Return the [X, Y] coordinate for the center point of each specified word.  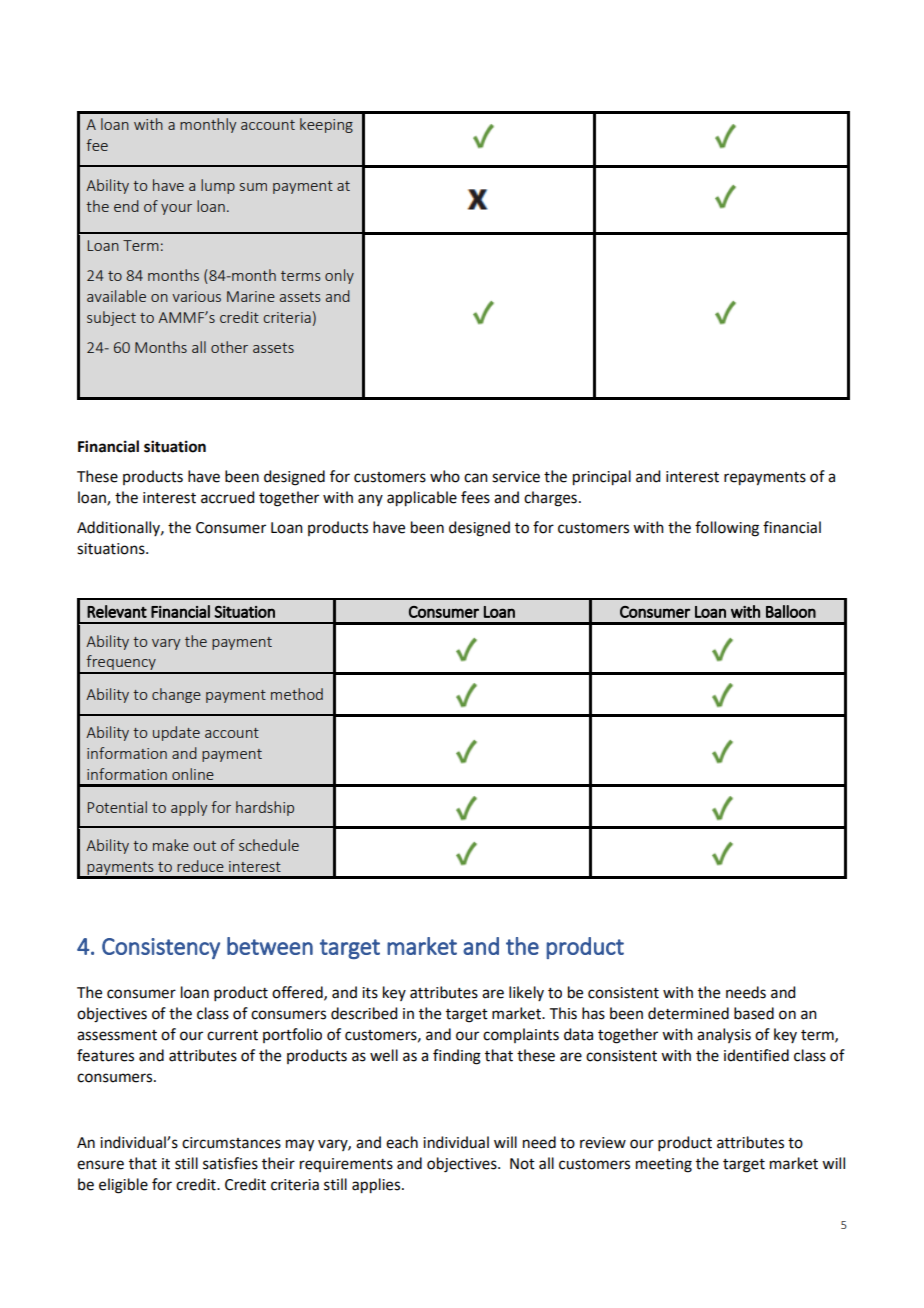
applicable [422, 499]
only [339, 276]
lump [218, 186]
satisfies [230, 1163]
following [727, 529]
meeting [664, 1165]
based [754, 1013]
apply [189, 808]
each [402, 1142]
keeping [326, 125]
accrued [227, 497]
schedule [269, 845]
